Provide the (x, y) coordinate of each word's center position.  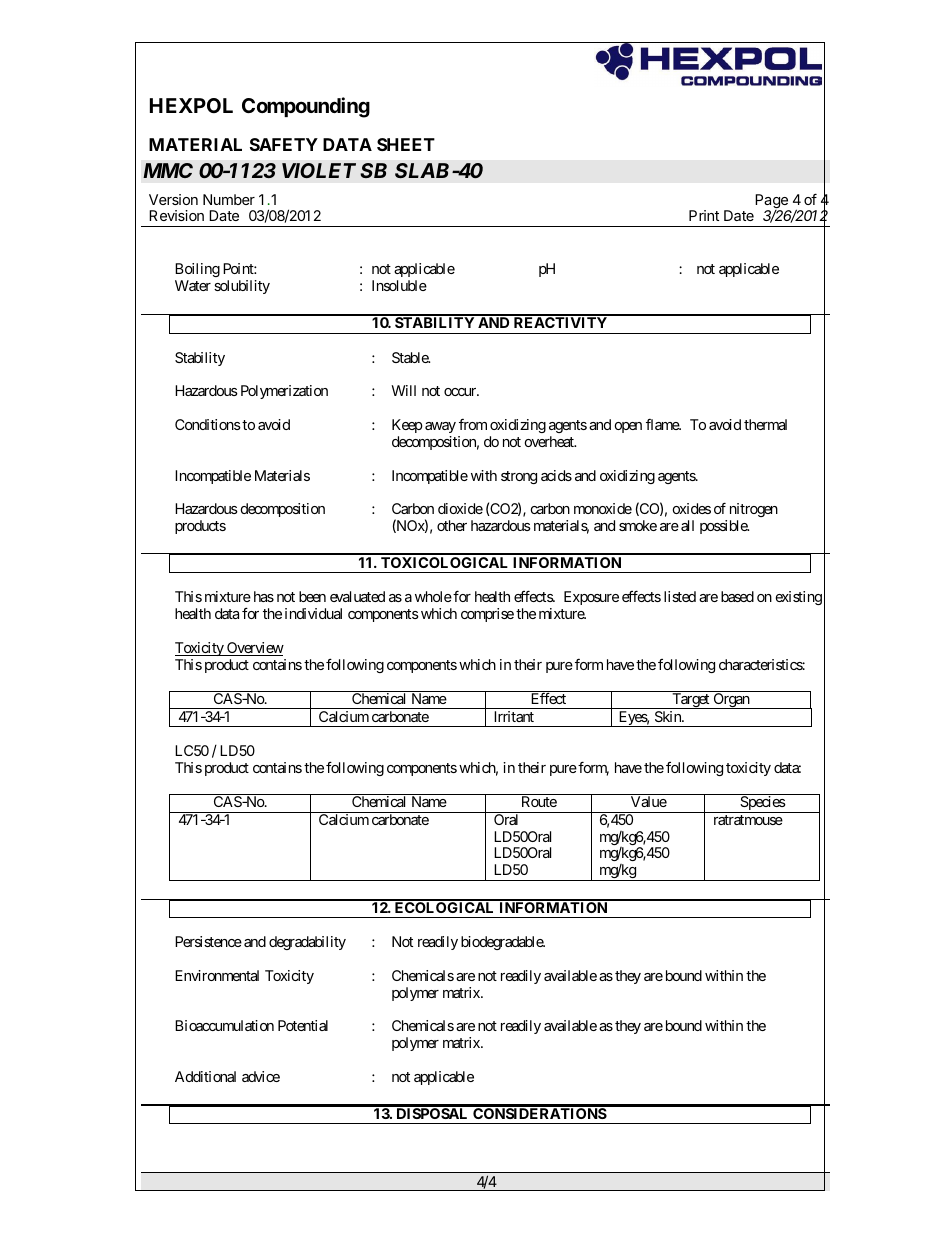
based (737, 596)
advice (261, 1076)
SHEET (406, 144)
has (264, 596)
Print (704, 215)
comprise (487, 615)
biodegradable (503, 943)
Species (762, 804)
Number (229, 199)
